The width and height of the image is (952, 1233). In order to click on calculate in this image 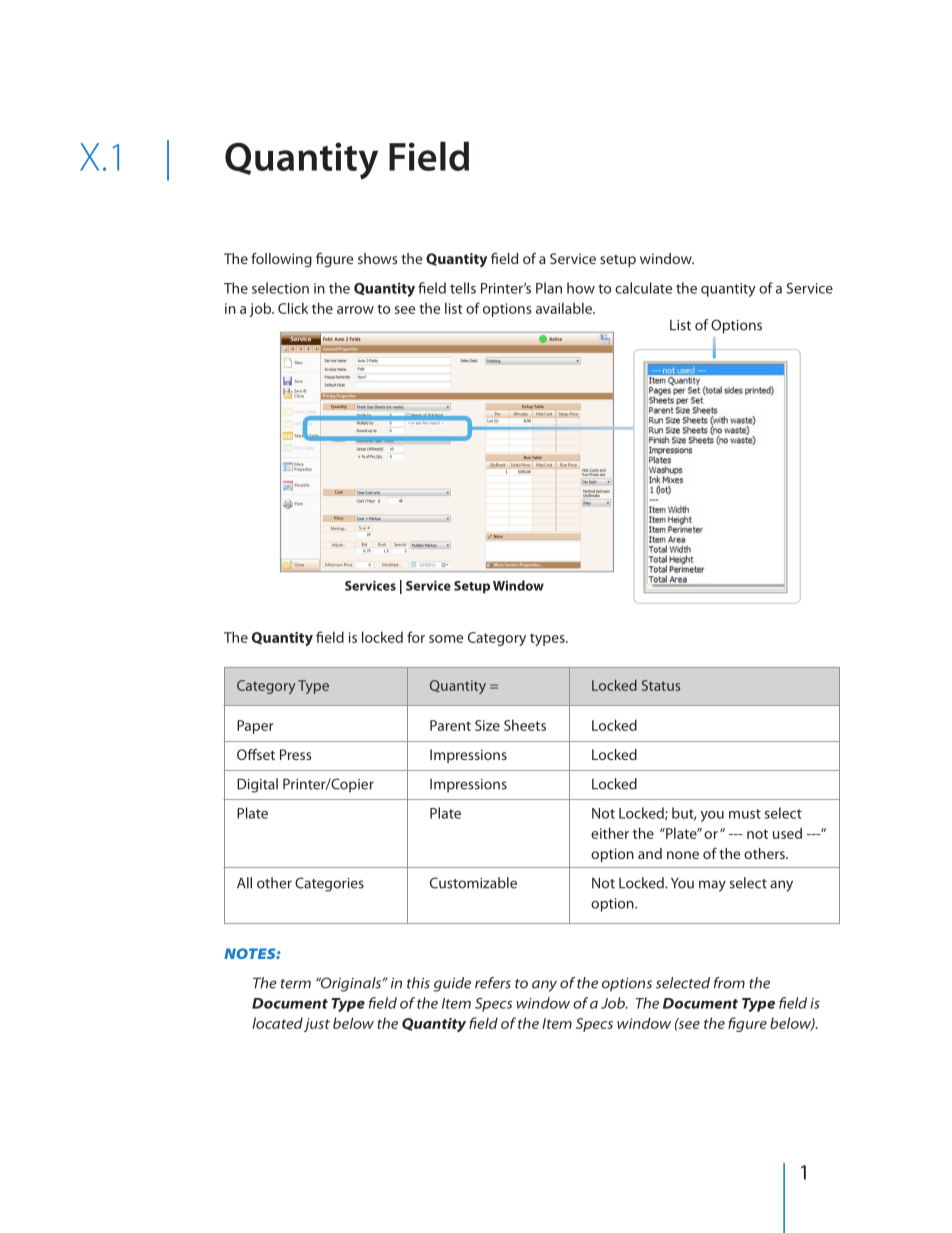, I will do `click(643, 288)`.
